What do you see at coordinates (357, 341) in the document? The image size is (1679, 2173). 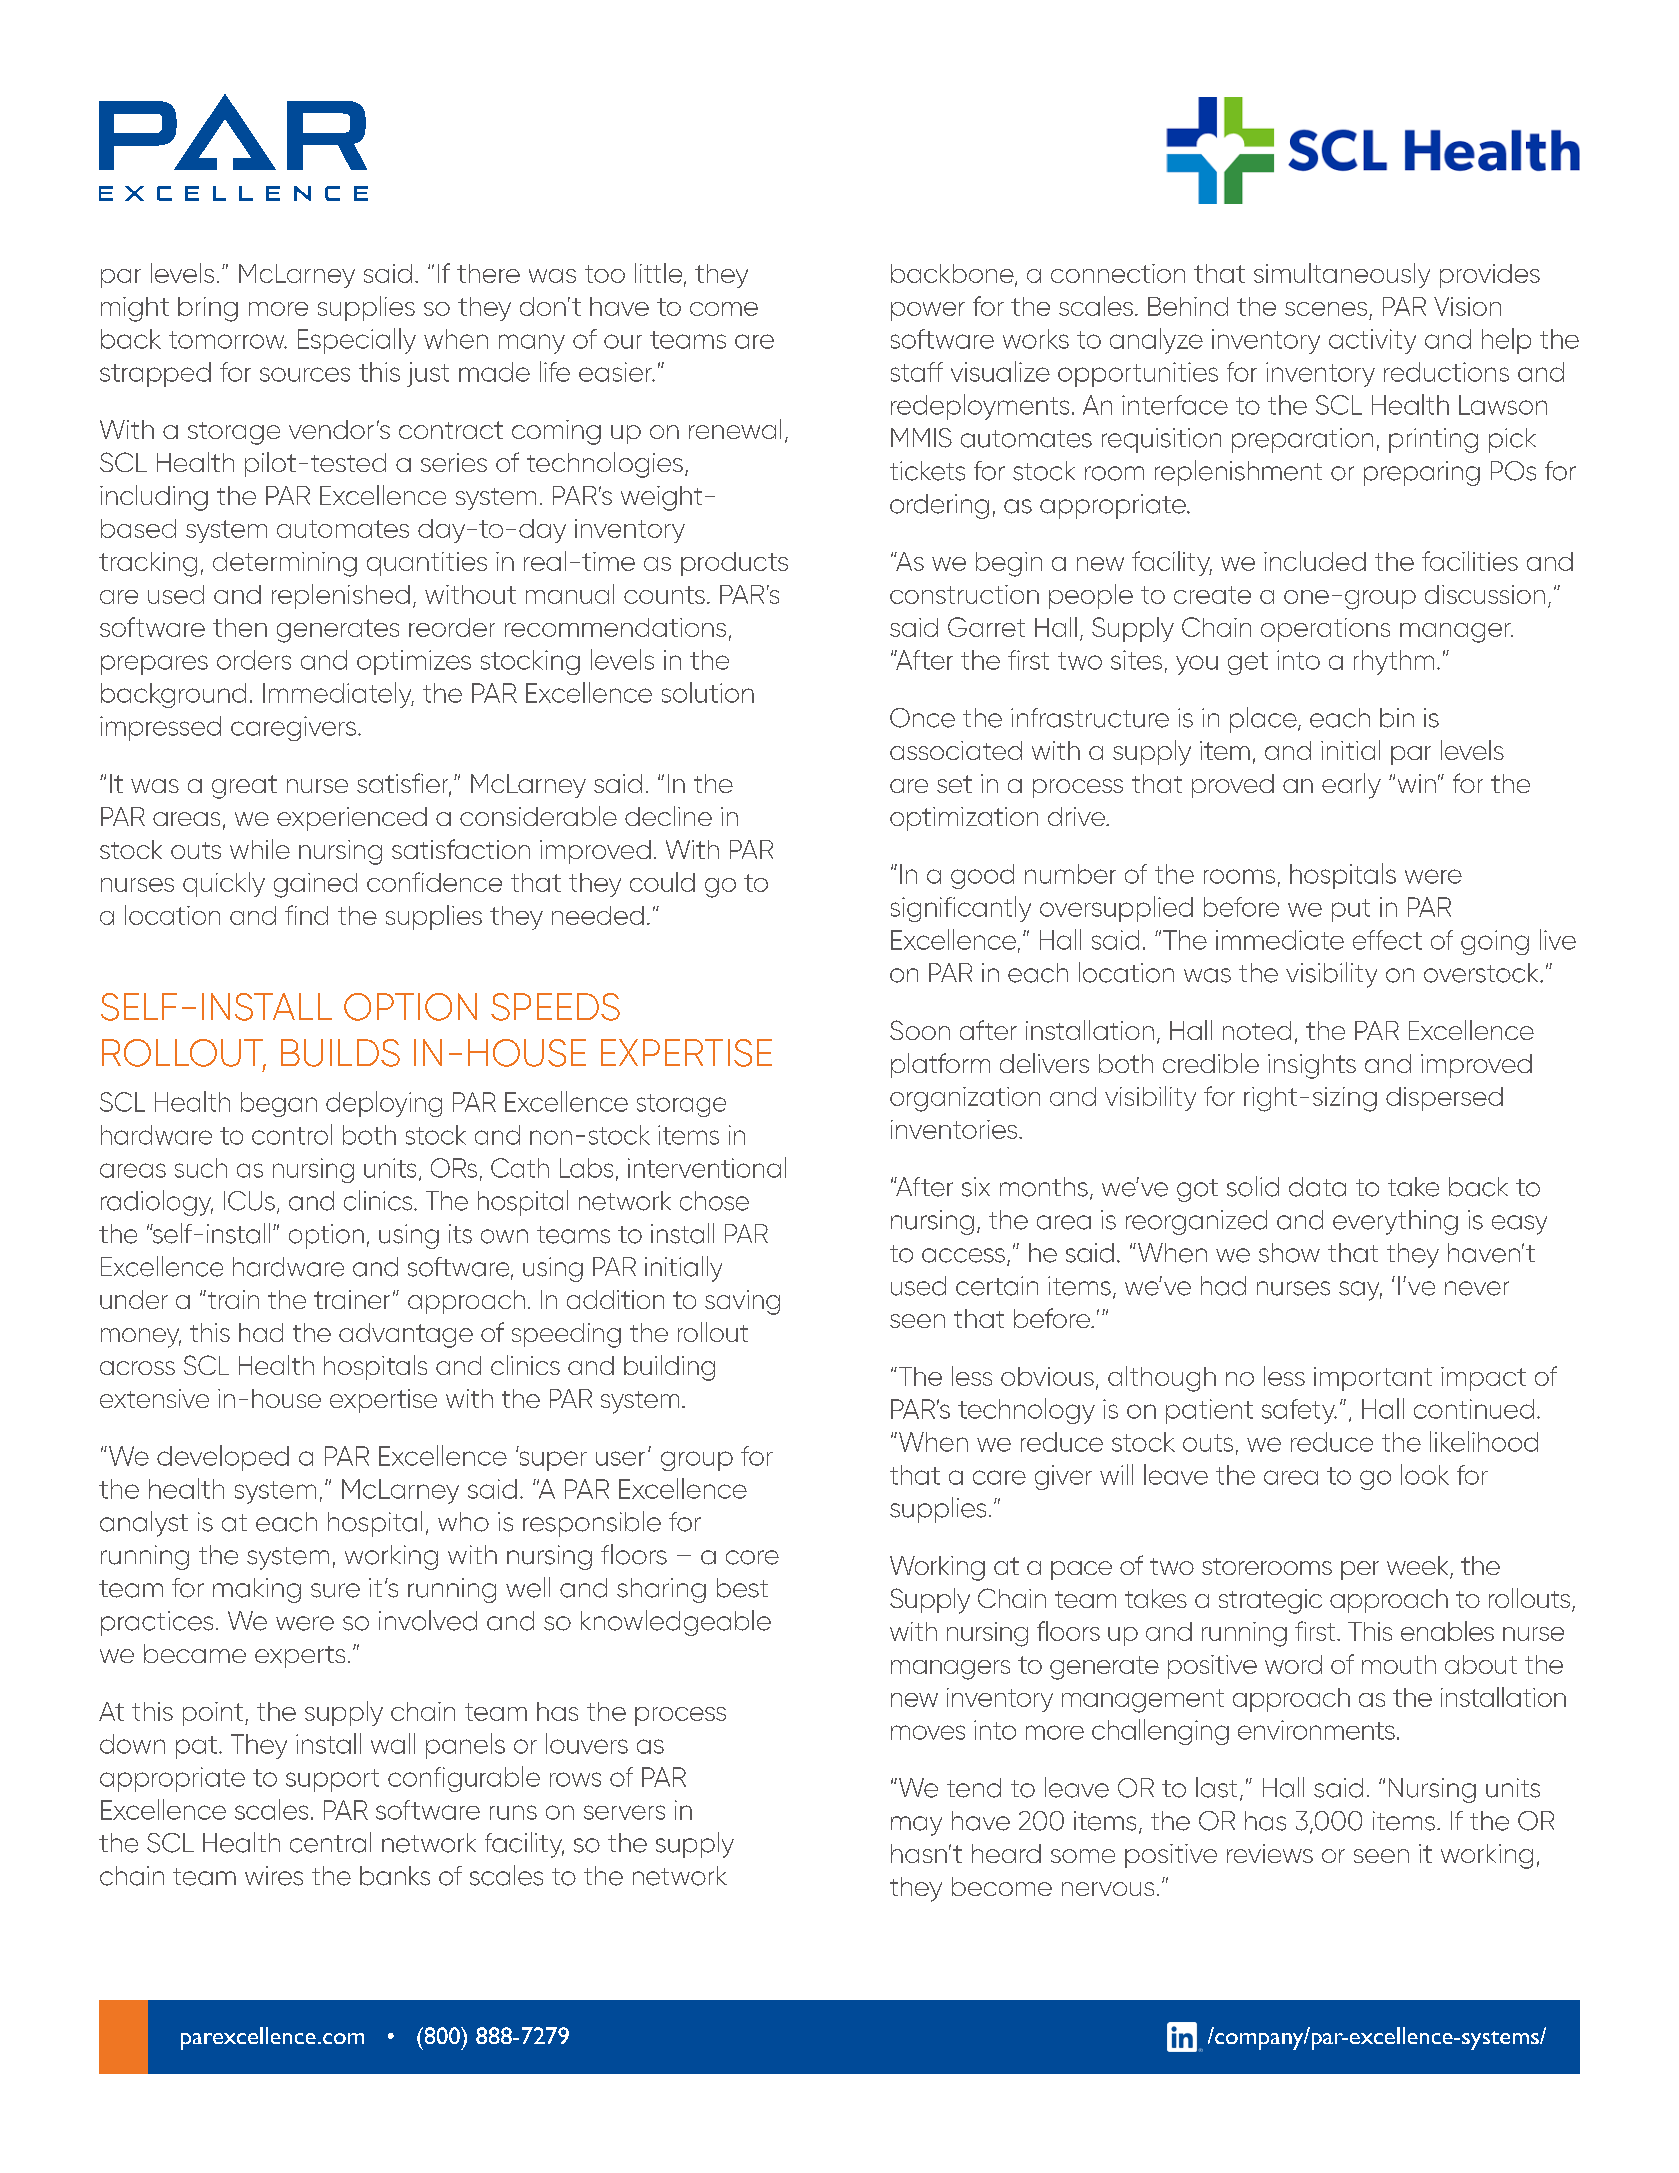 I see `Especially` at bounding box center [357, 341].
